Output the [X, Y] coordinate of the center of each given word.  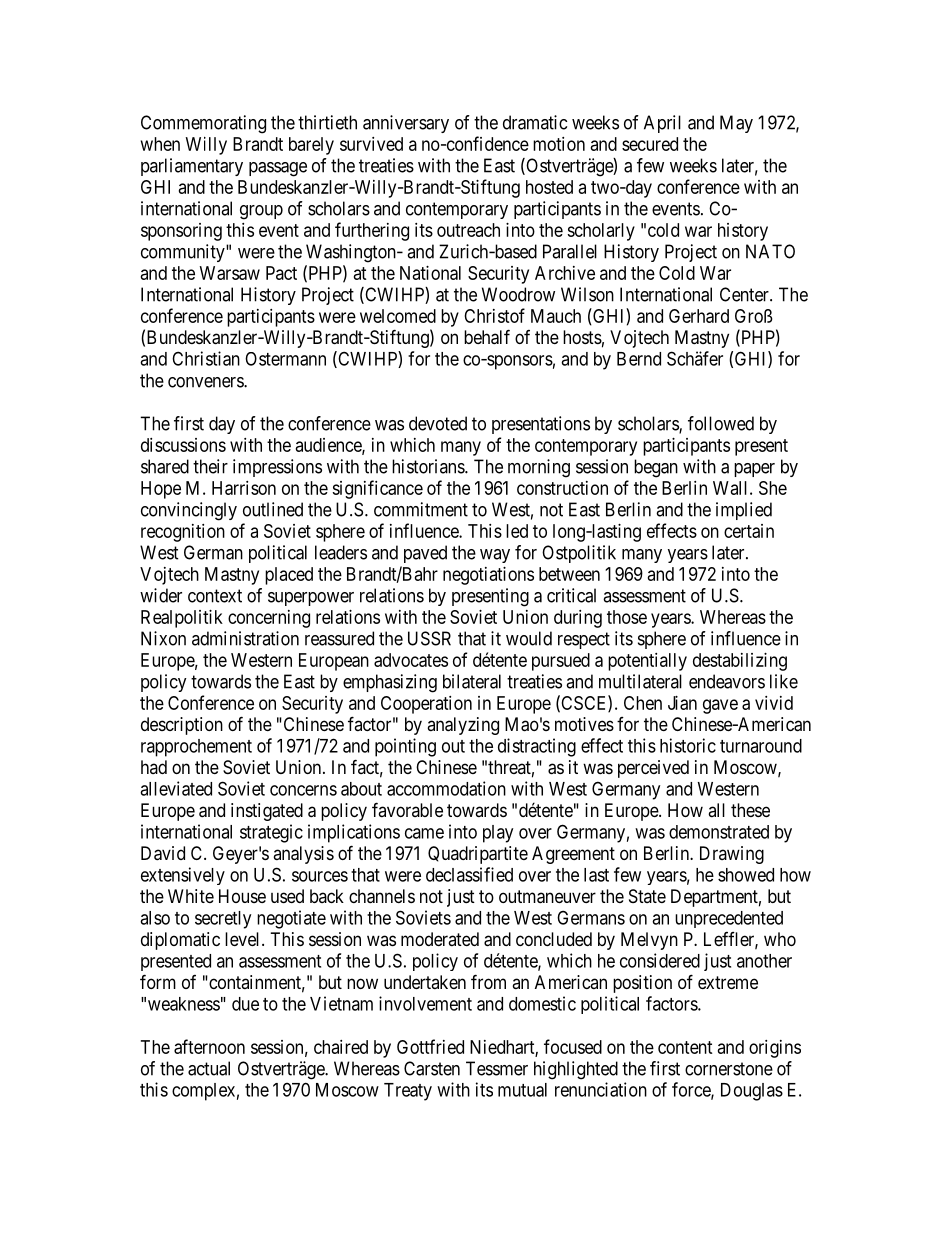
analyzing [463, 726]
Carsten [432, 1068]
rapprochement [196, 748]
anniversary [406, 124]
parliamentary [192, 167]
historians [429, 466]
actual [209, 1068]
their [210, 466]
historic [688, 745]
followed [721, 423]
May [736, 124]
